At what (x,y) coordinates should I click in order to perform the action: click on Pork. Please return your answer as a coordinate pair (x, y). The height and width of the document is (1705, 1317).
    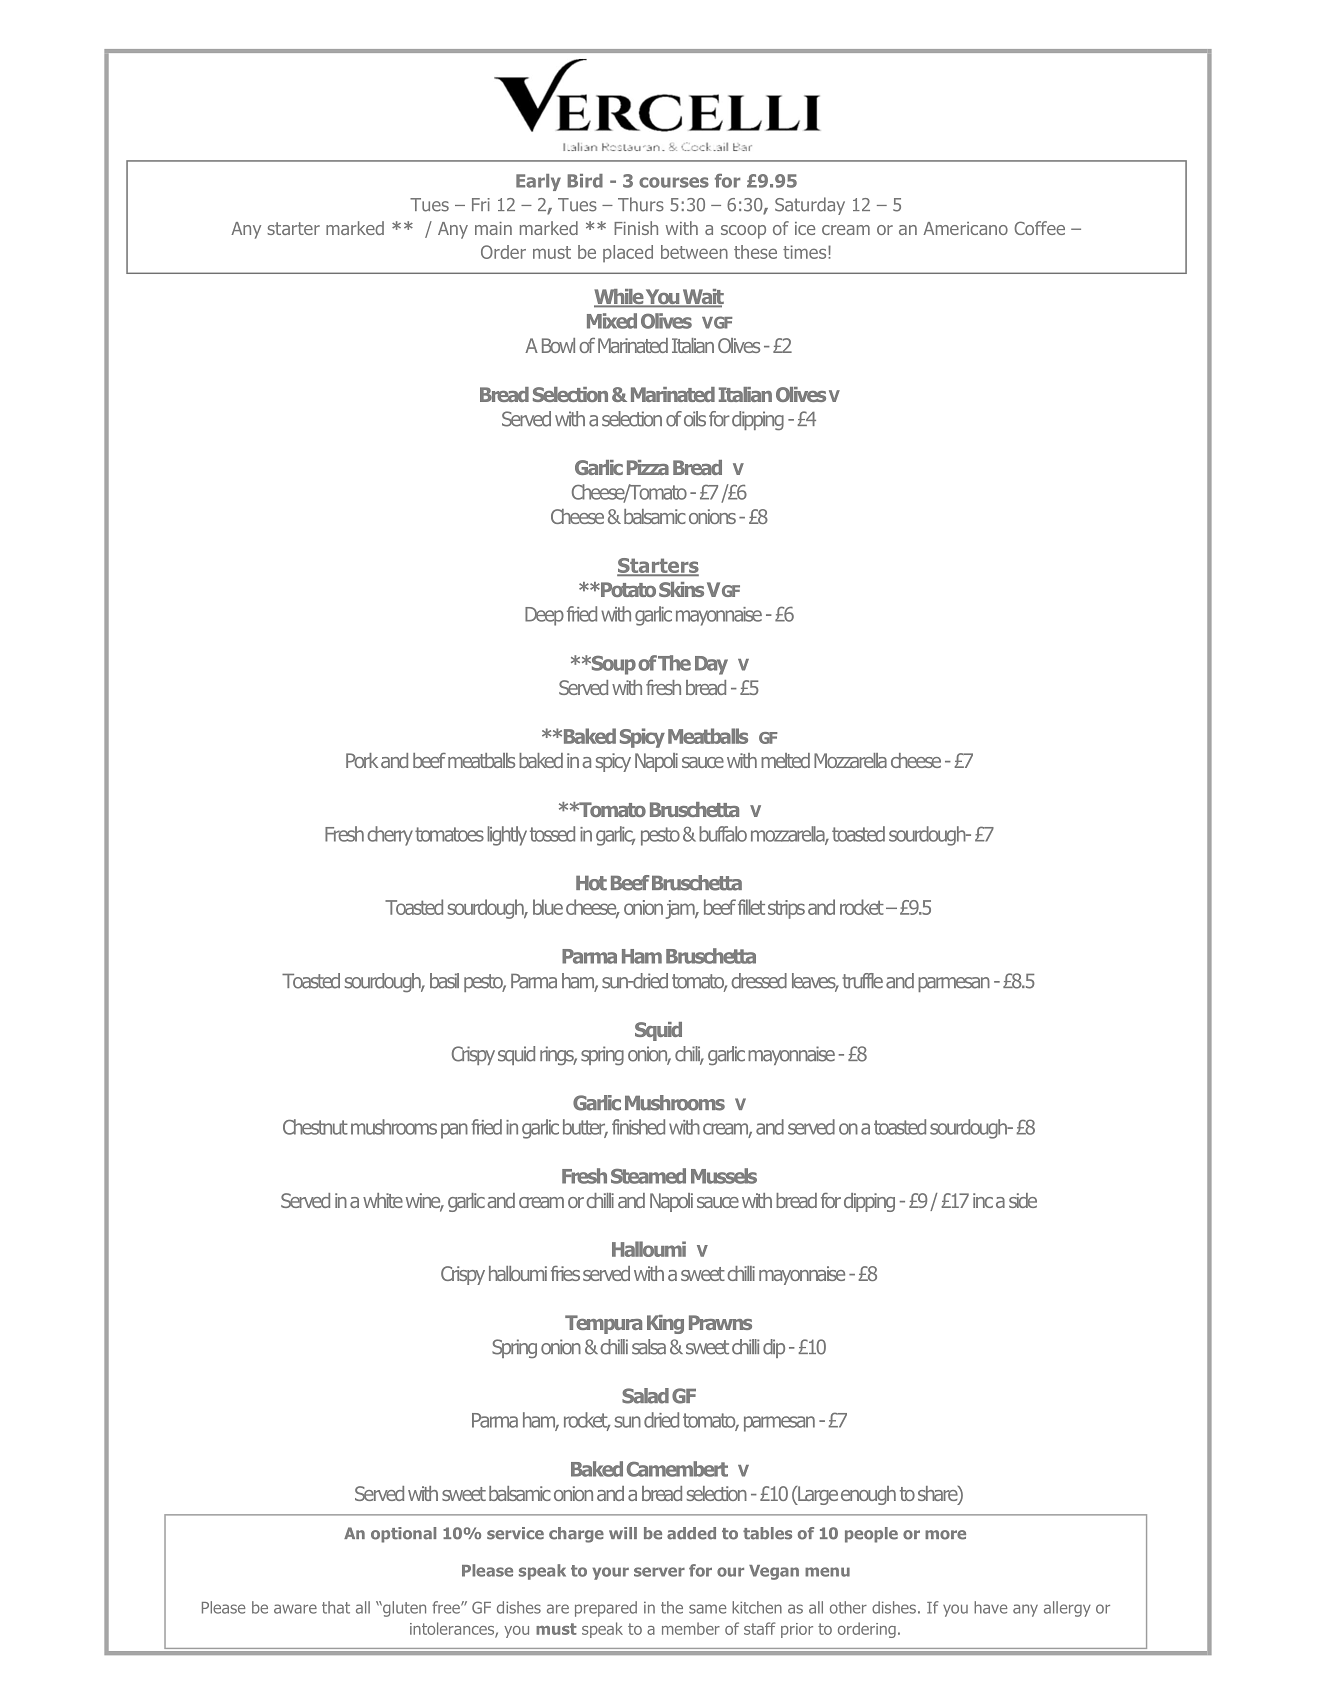
    Looking at the image, I should click on (362, 760).
